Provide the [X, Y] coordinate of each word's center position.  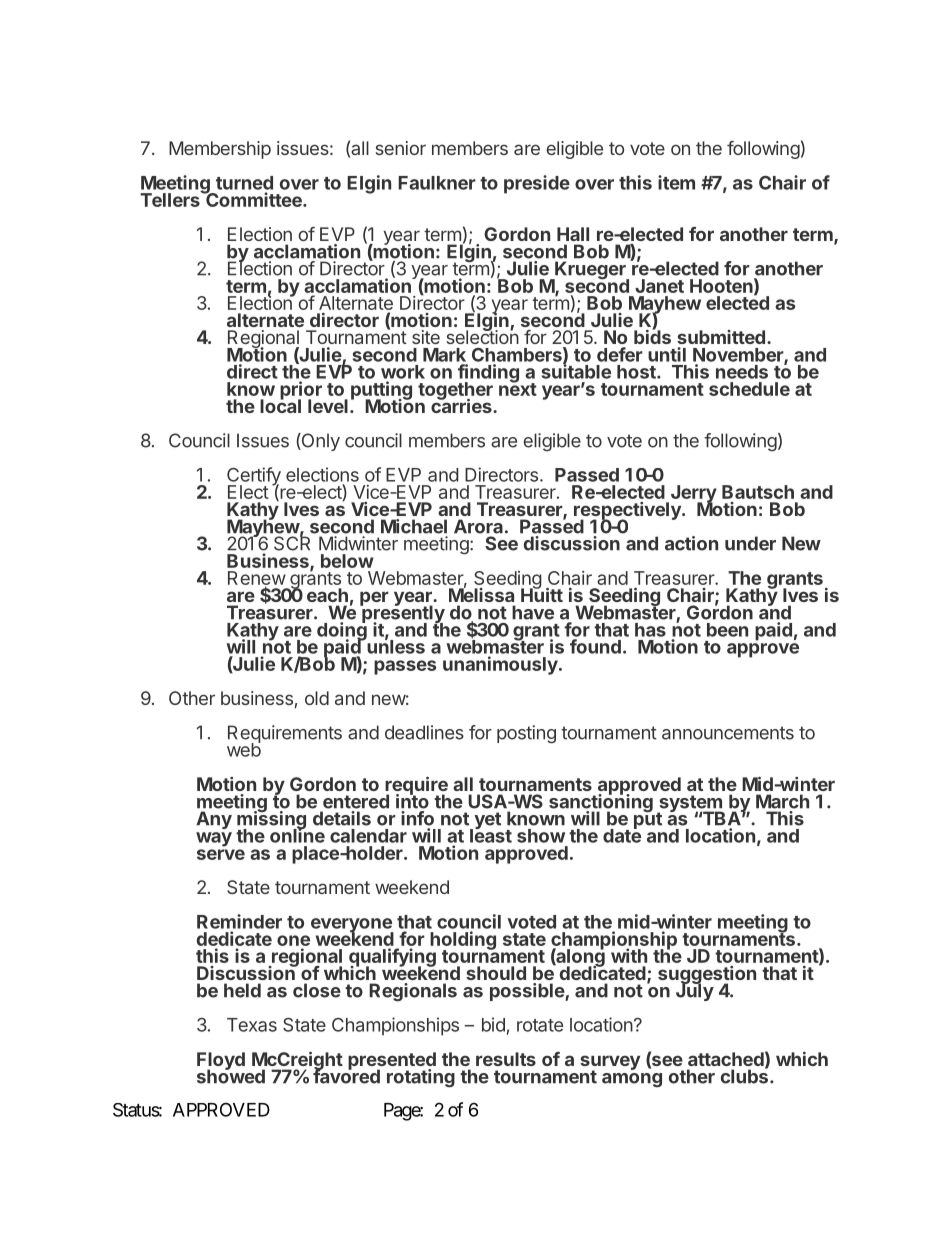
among [632, 1080]
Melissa [481, 594]
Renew [257, 579]
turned [244, 183]
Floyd [221, 1062]
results [506, 1059]
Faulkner [437, 183]
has [650, 630]
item [676, 182]
